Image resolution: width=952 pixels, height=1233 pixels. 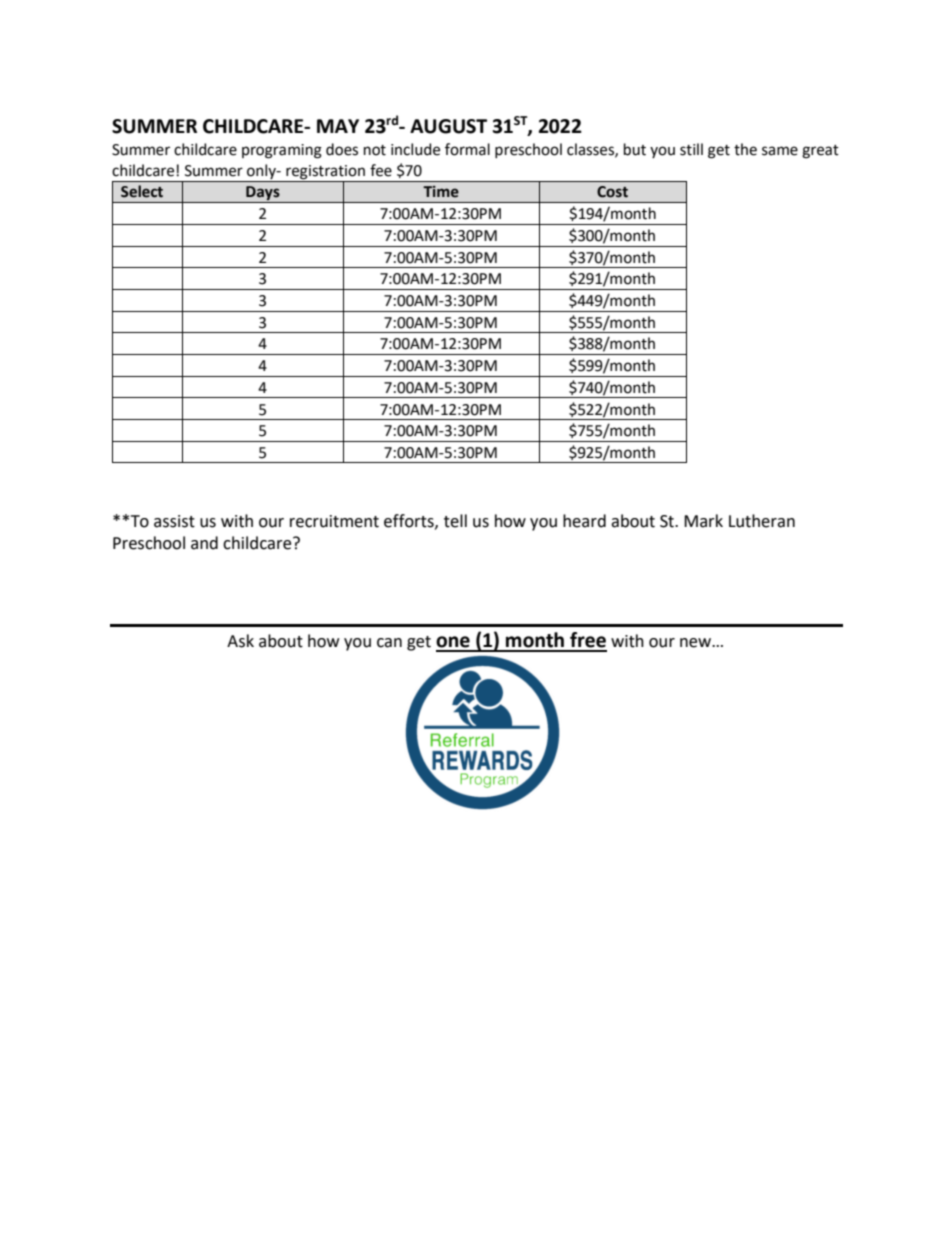 What do you see at coordinates (282, 151) in the image?
I see `programing` at bounding box center [282, 151].
